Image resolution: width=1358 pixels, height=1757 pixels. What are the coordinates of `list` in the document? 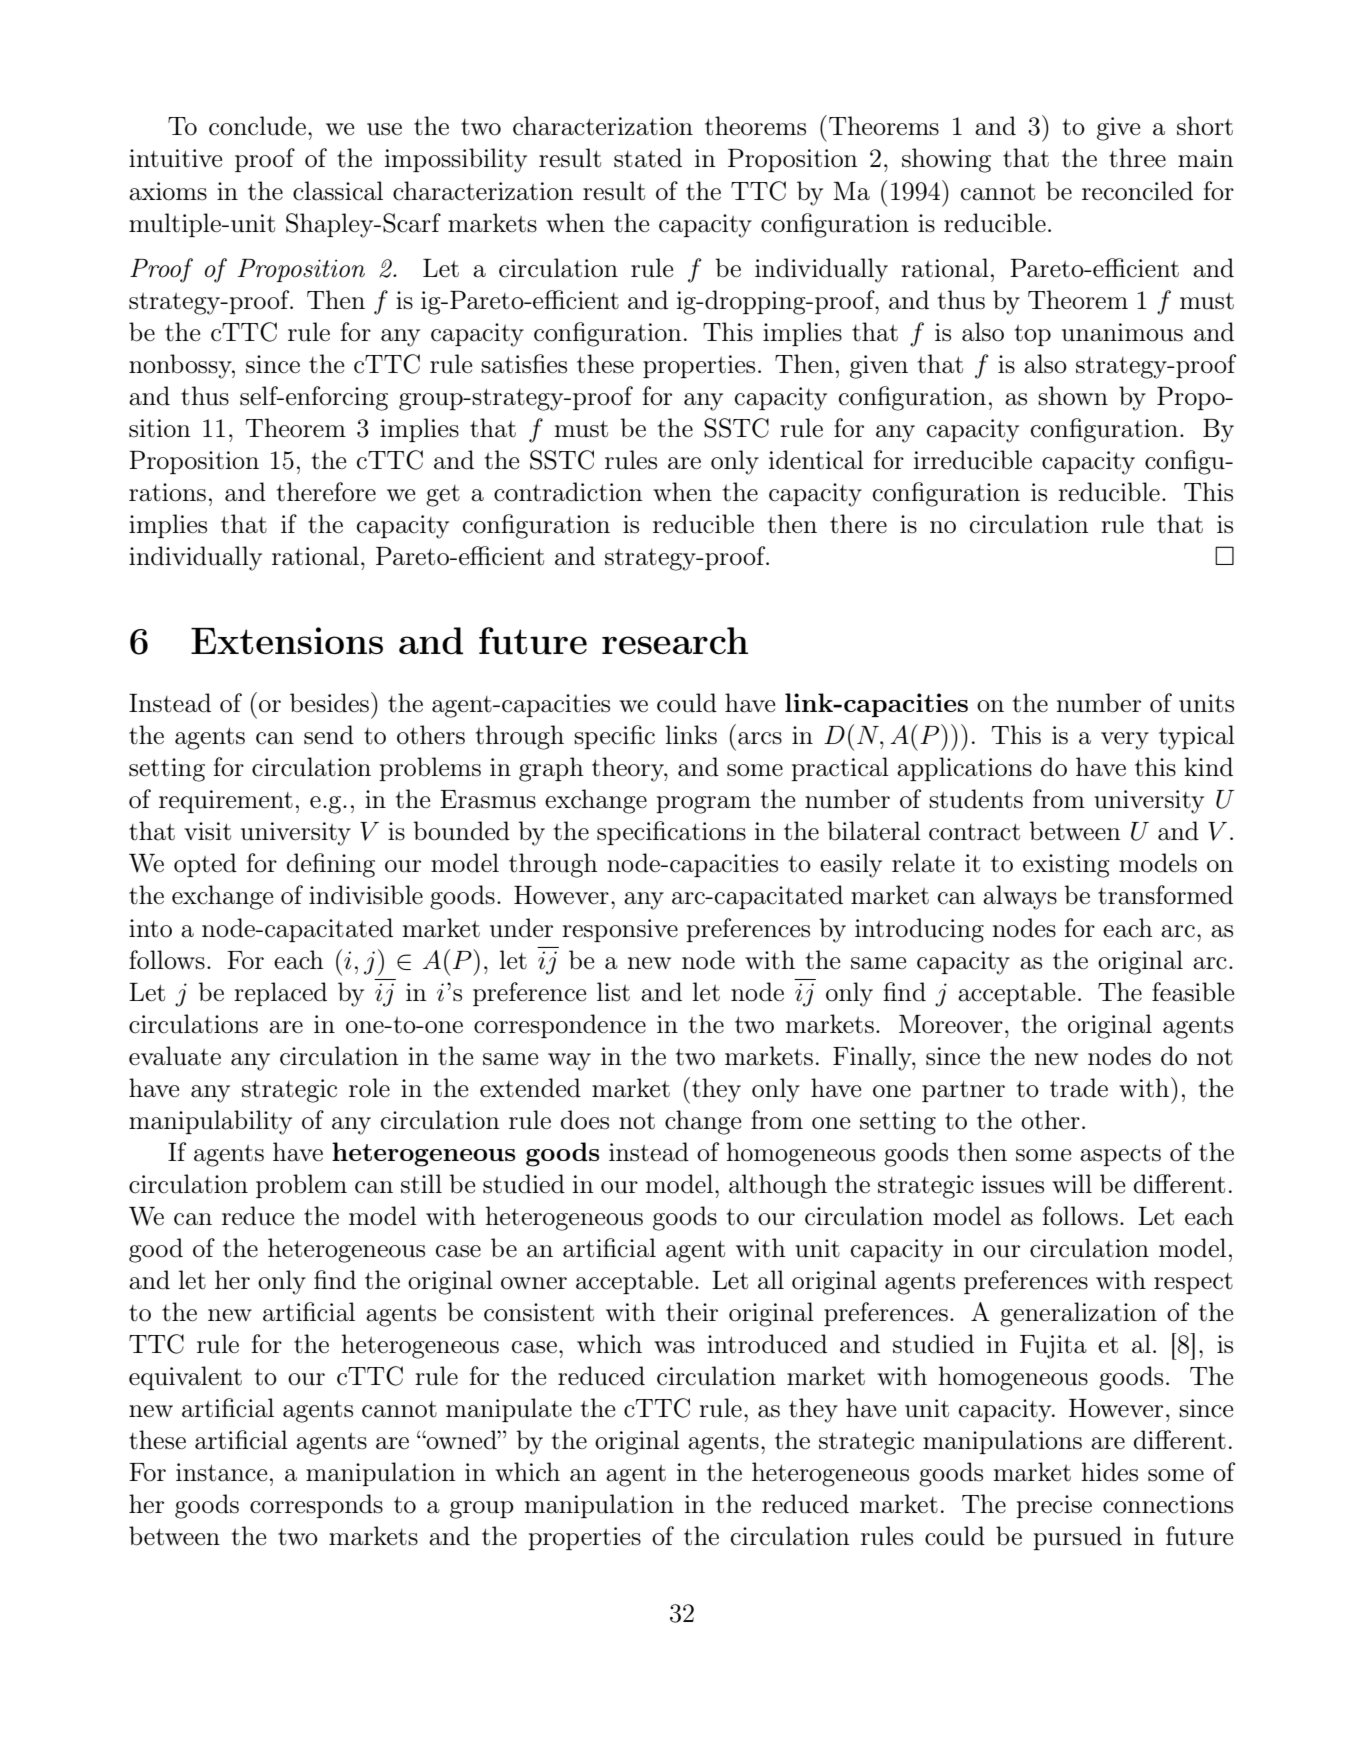 It's located at (613, 992).
